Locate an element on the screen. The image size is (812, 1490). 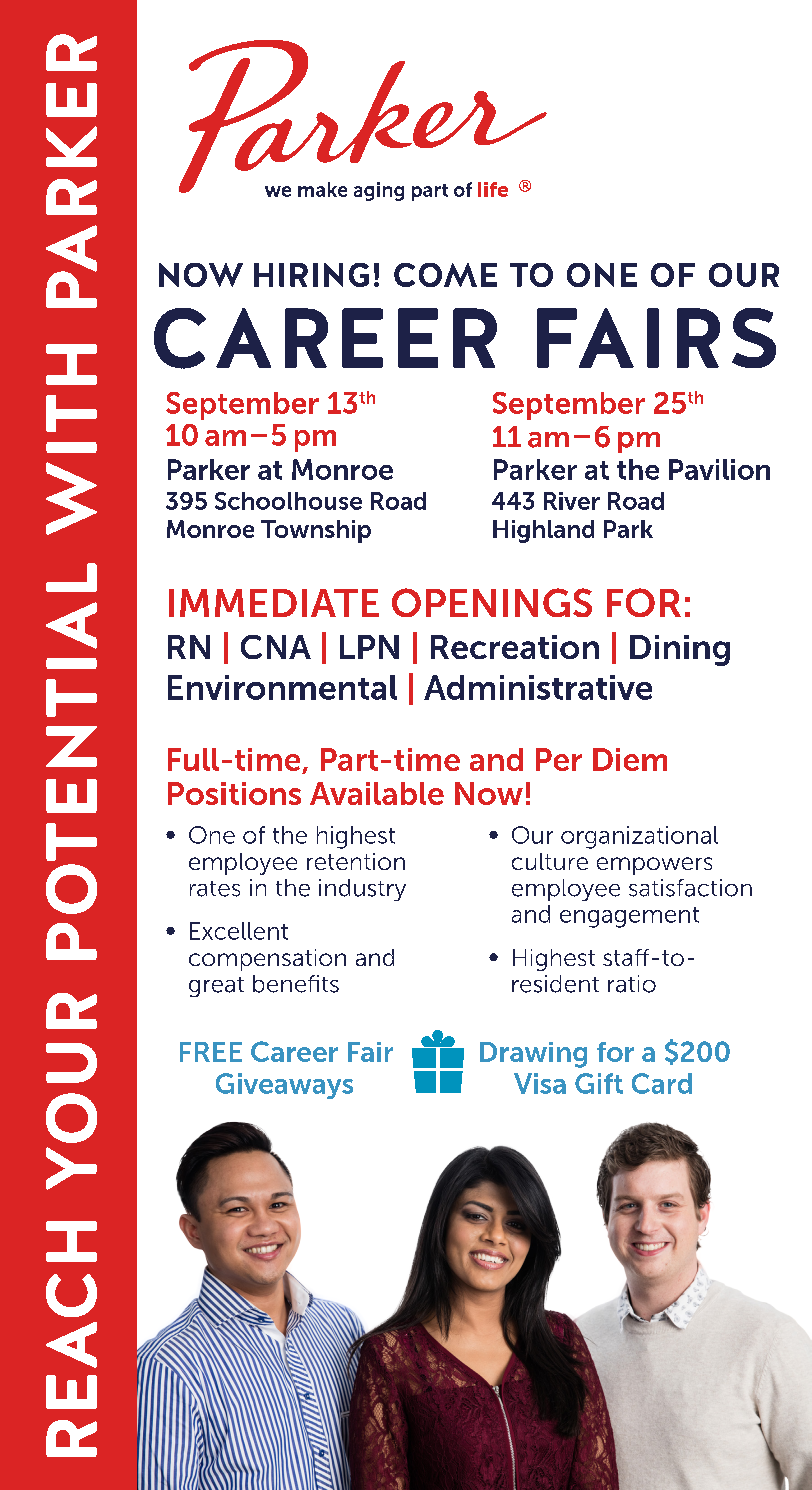
culture is located at coordinates (550, 861).
